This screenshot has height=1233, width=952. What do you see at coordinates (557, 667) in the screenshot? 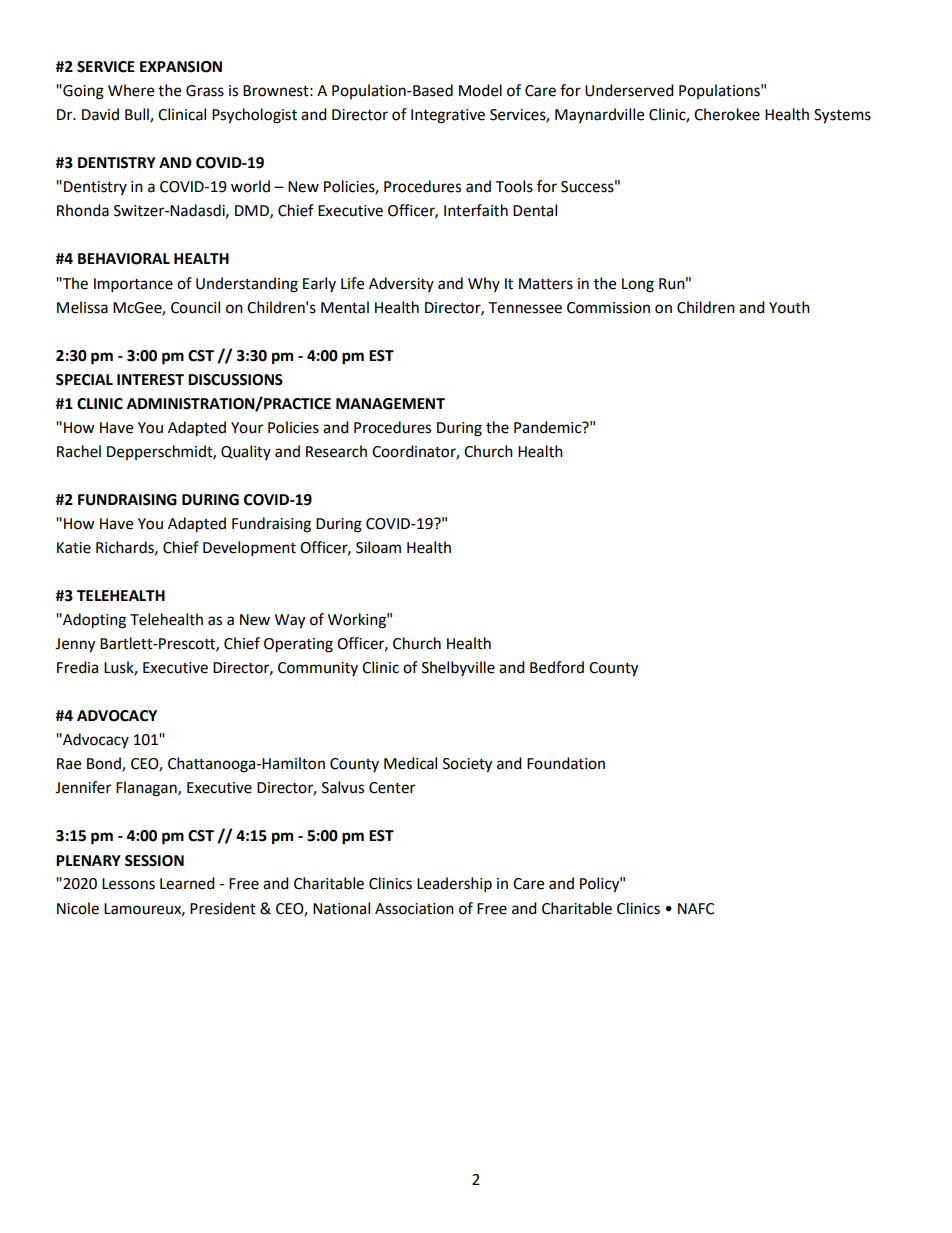
I see `Bedford` at bounding box center [557, 667].
